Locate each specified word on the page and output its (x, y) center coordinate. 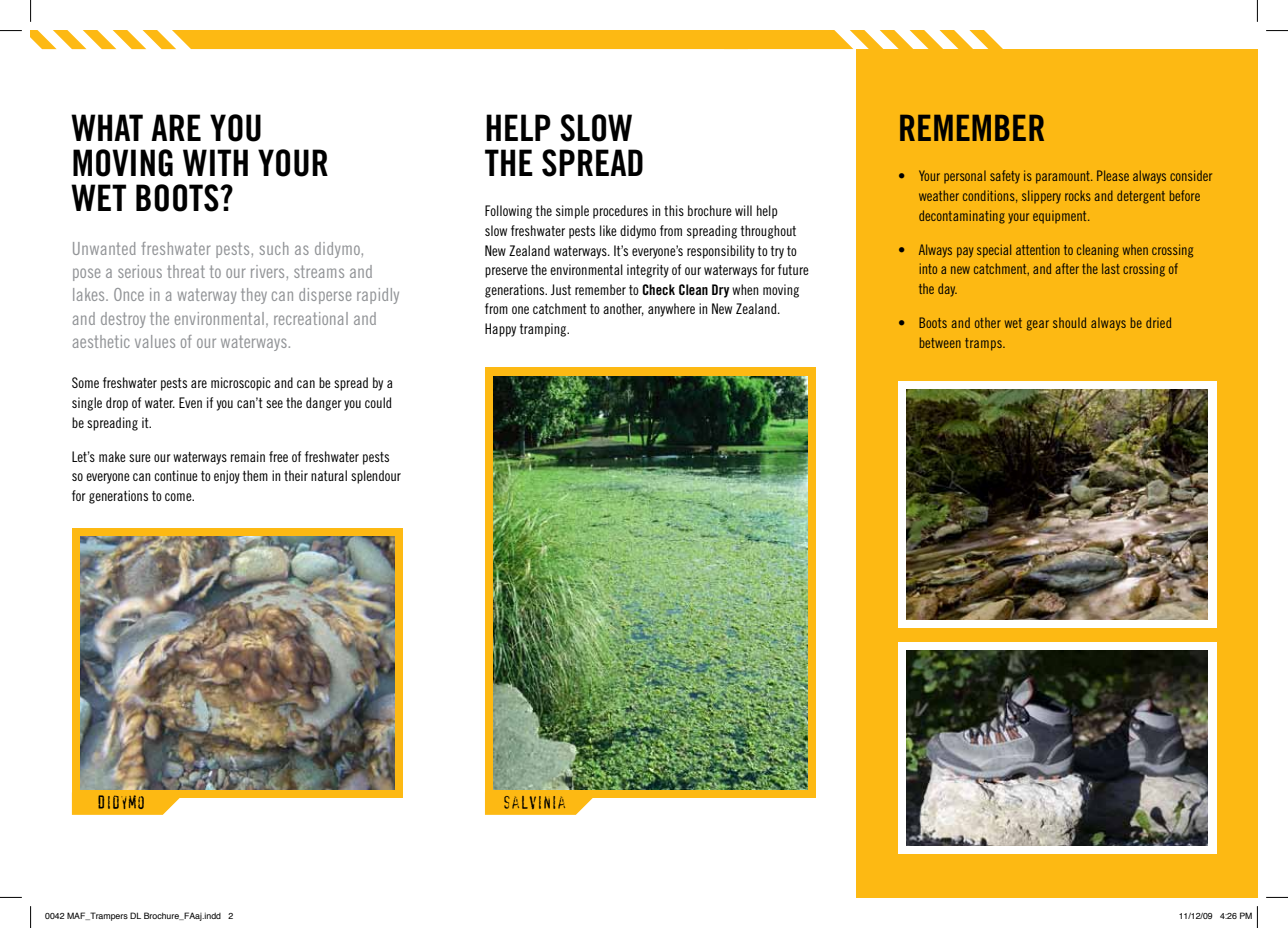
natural (329, 475)
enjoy (227, 477)
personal (965, 176)
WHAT (107, 127)
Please (1113, 175)
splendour (376, 477)
